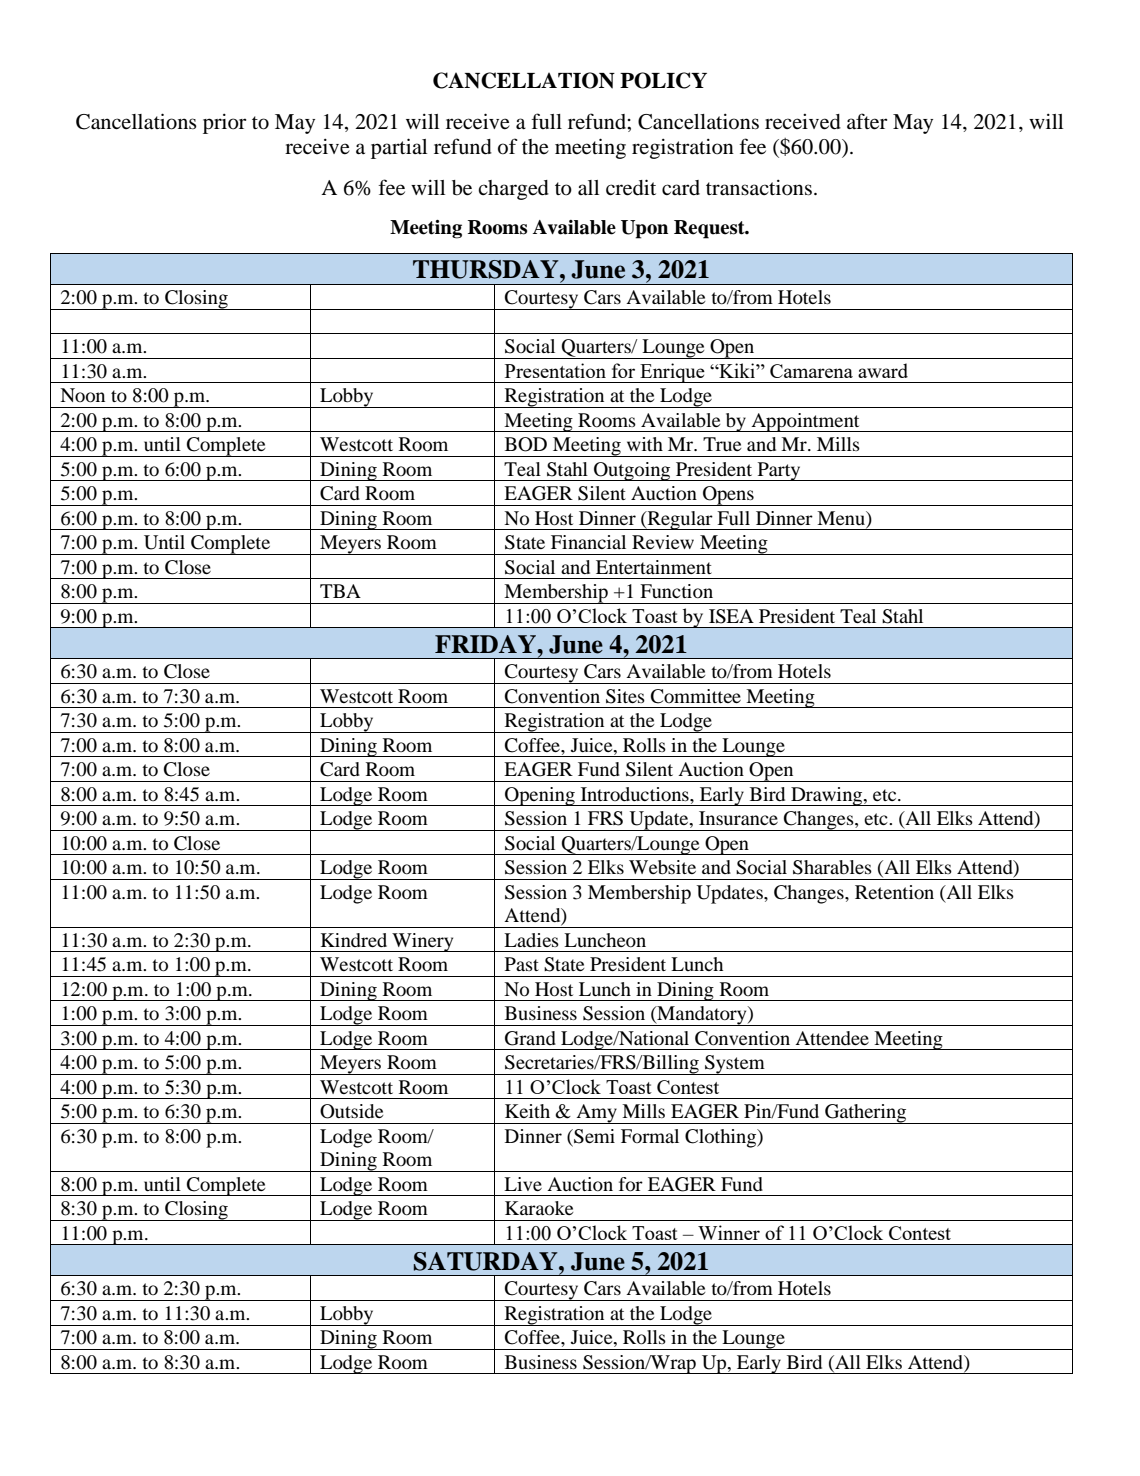  Describe the element at coordinates (867, 121) in the page. I see `after` at that location.
